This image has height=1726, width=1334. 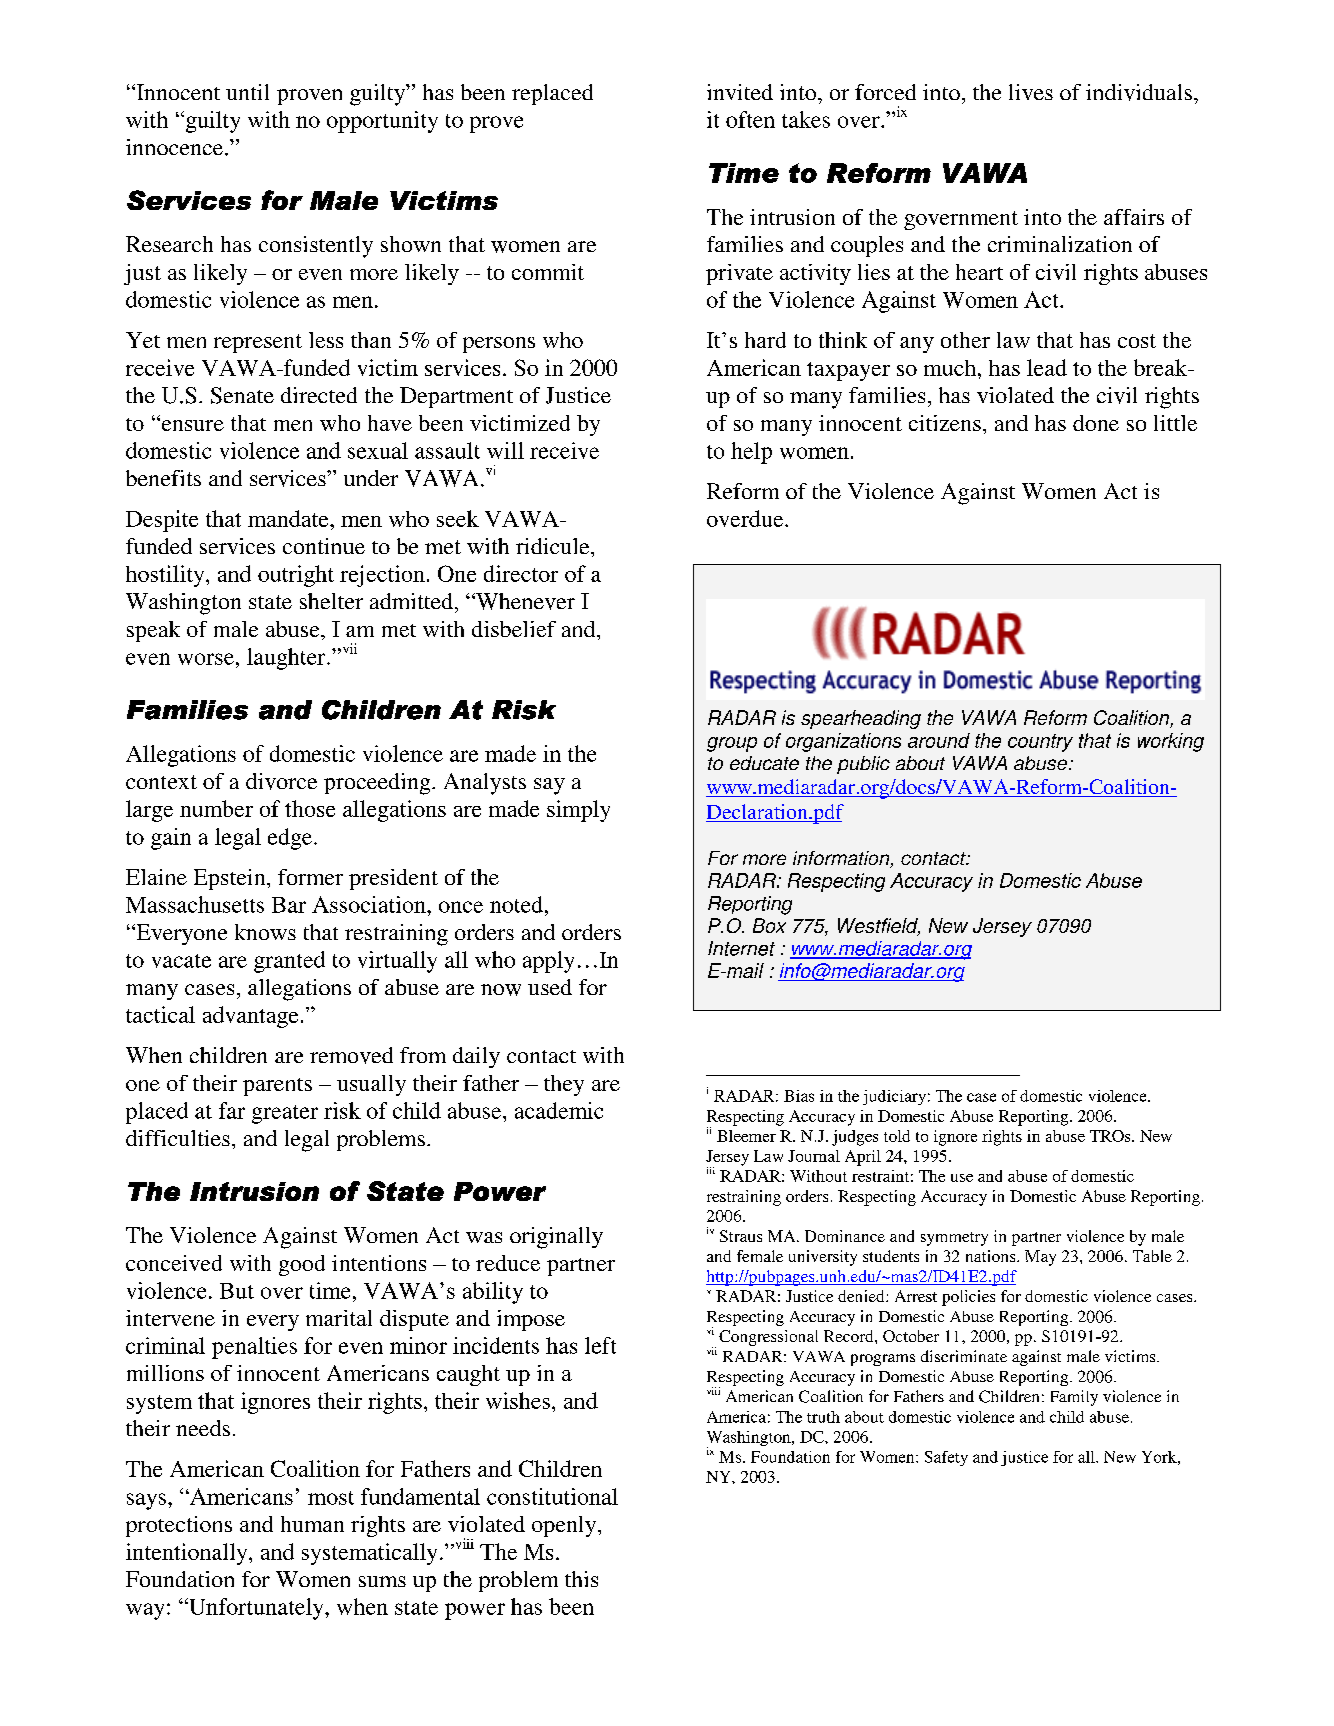 What do you see at coordinates (302, 1265) in the image?
I see `good` at bounding box center [302, 1265].
